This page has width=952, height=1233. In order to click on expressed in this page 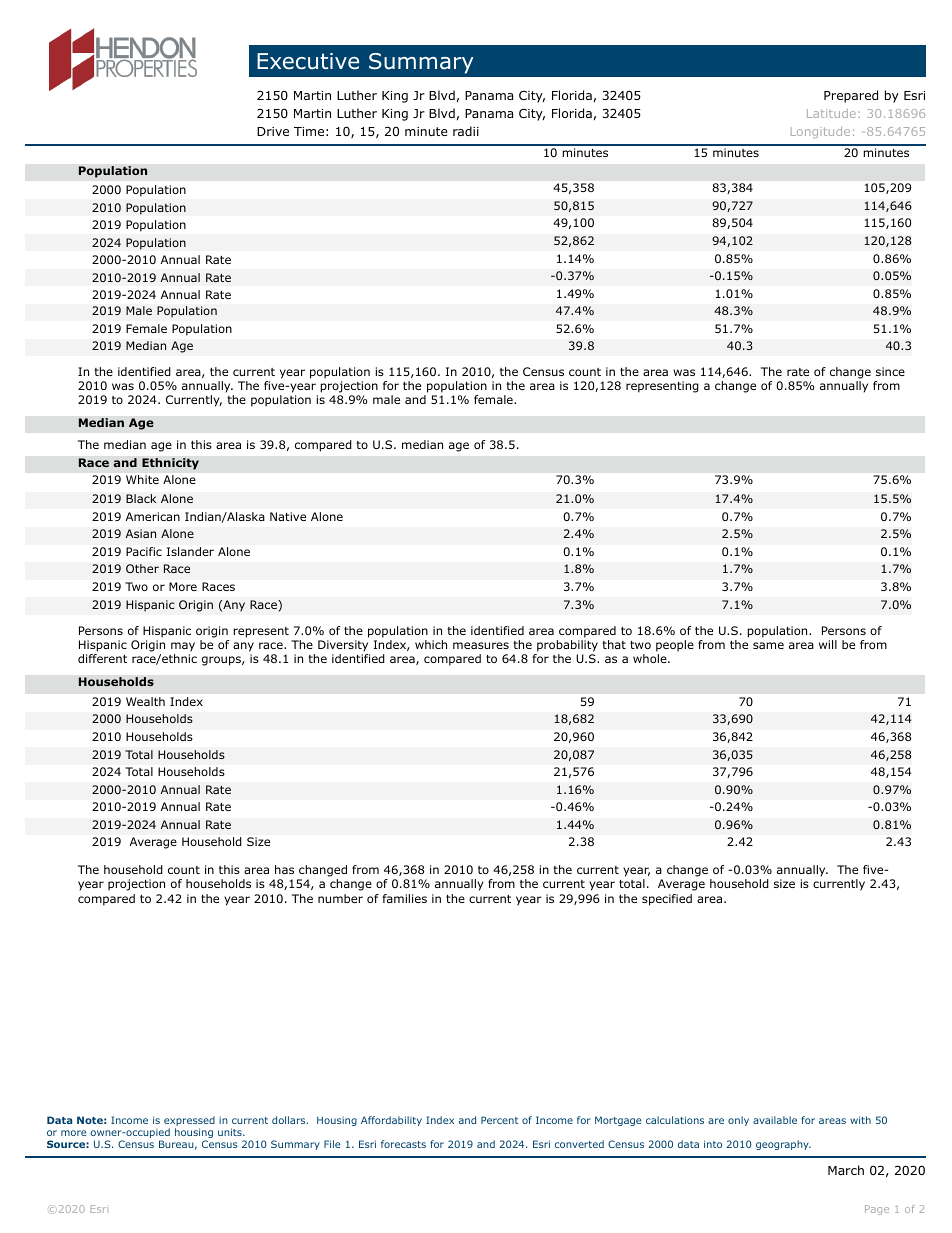, I will do `click(189, 1122)`.
